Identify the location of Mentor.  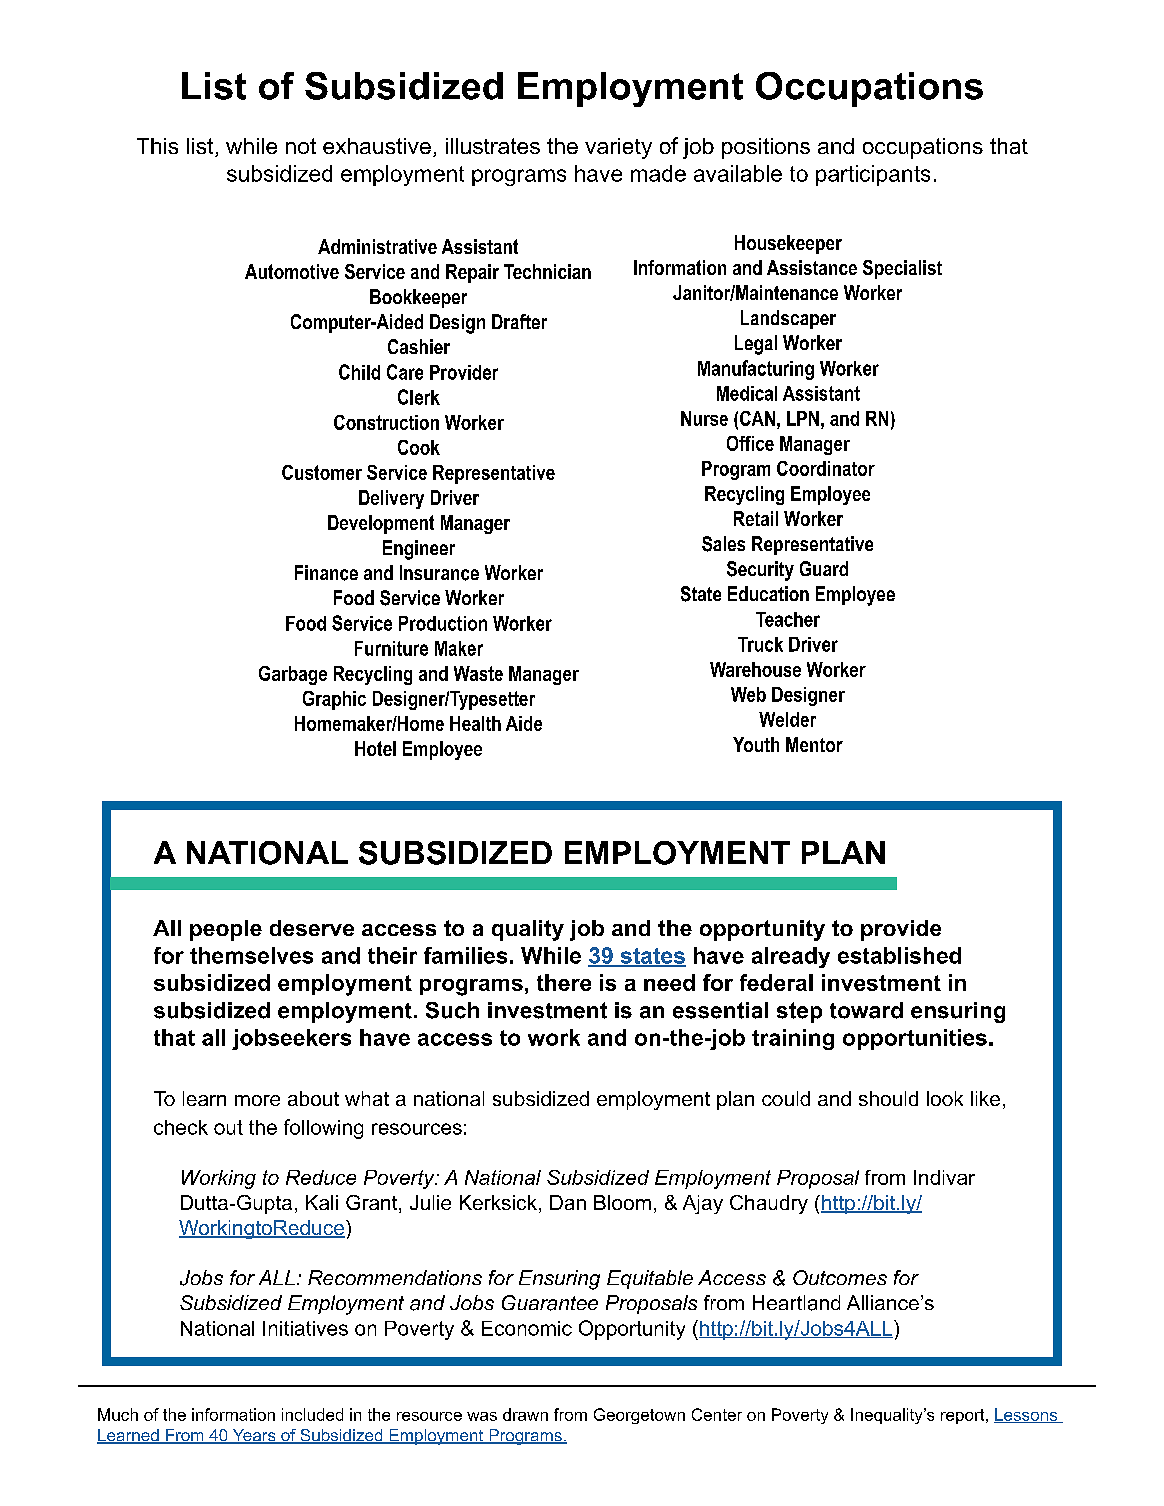
(814, 744).
